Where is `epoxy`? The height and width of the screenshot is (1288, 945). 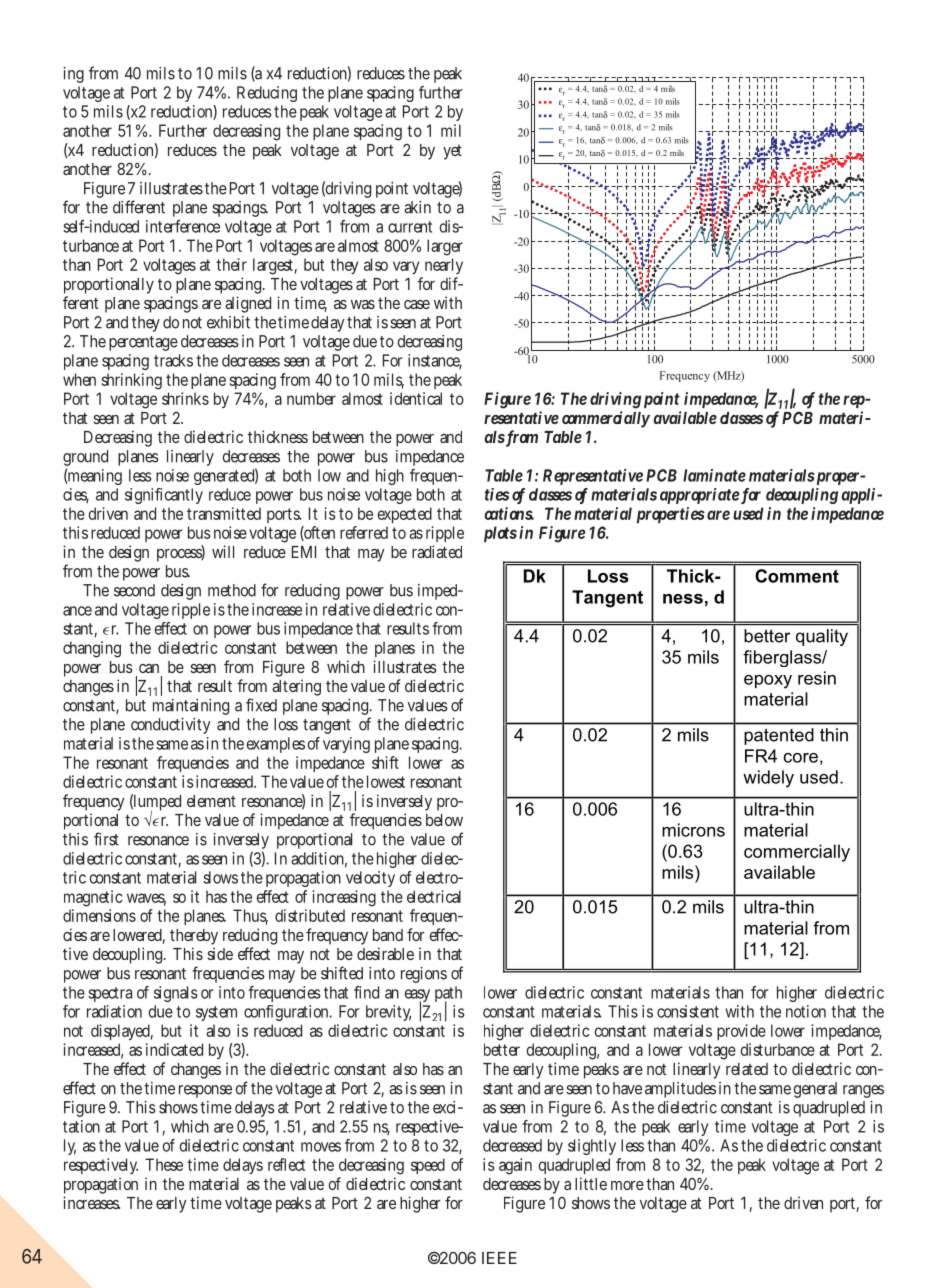
epoxy is located at coordinates (768, 682).
